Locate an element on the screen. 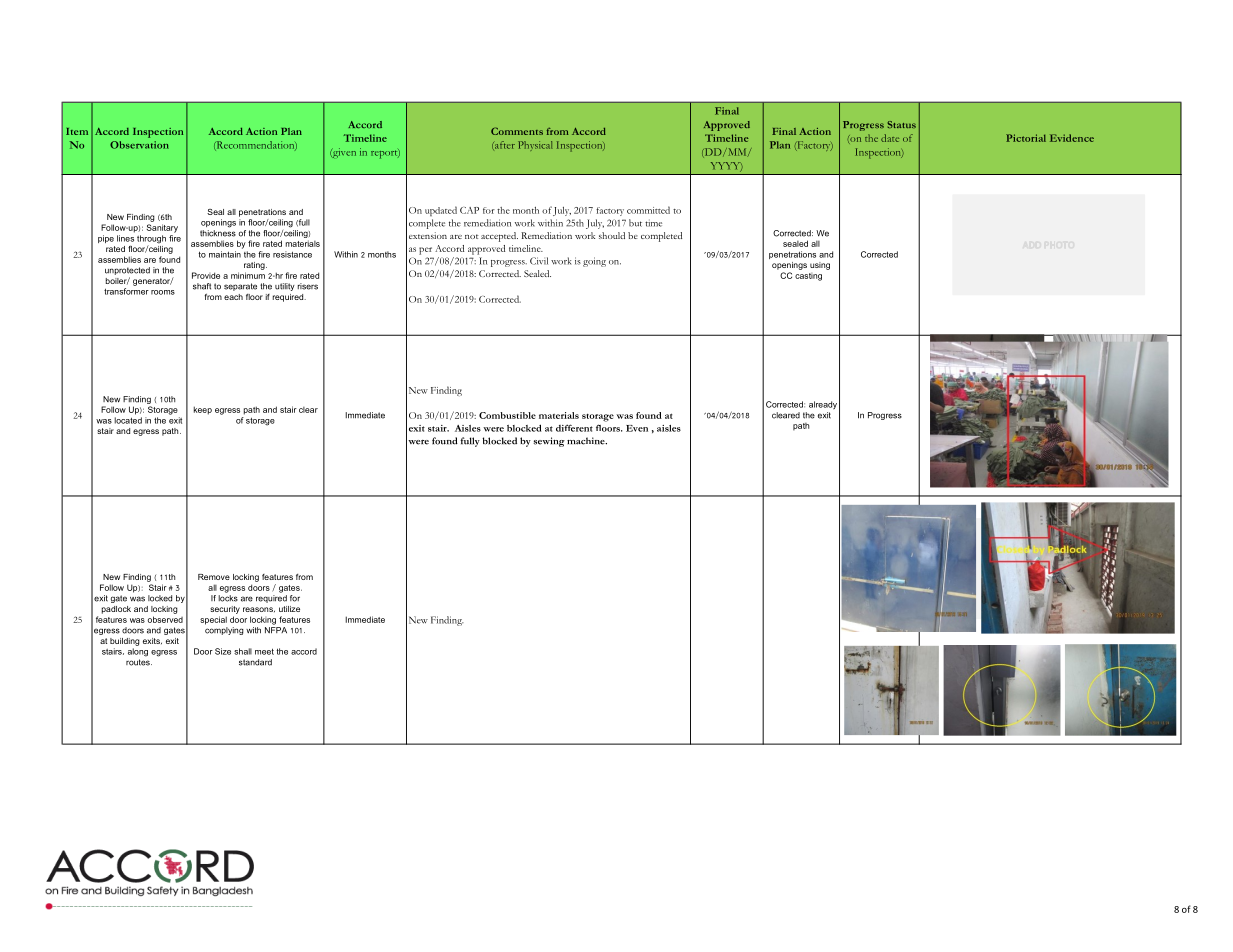  going is located at coordinates (594, 262).
